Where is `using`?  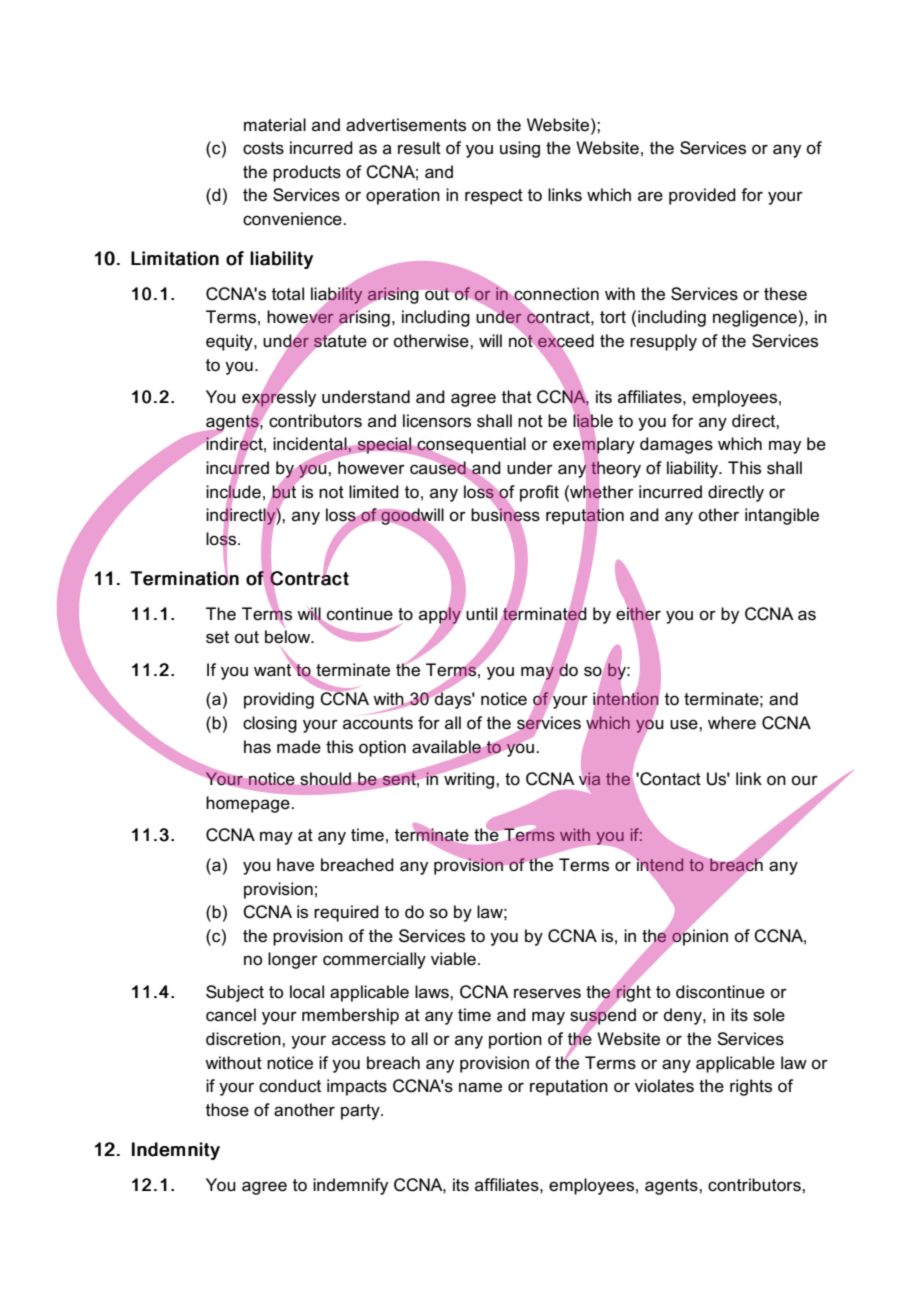 using is located at coordinates (520, 149).
